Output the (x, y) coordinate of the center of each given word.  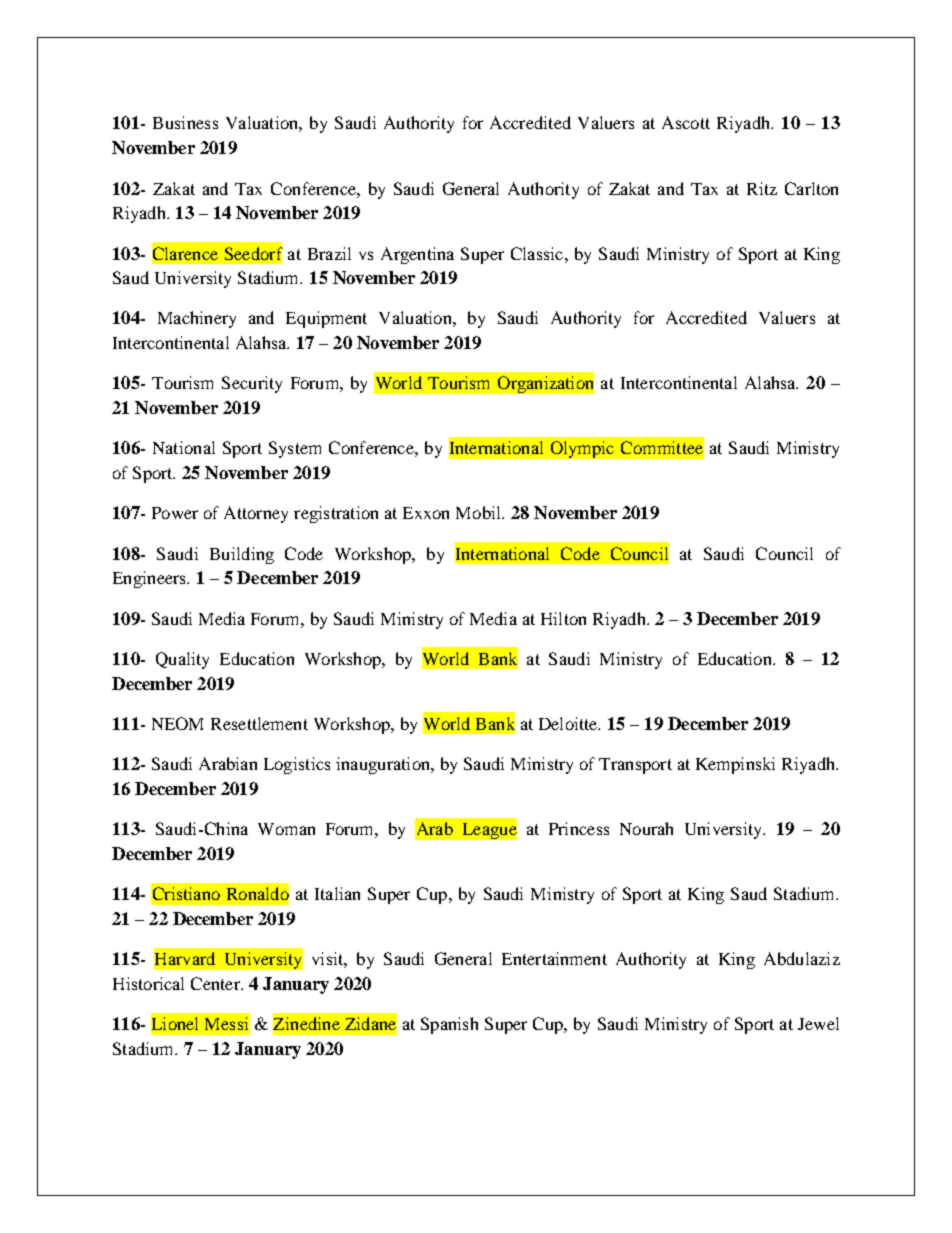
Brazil (329, 253)
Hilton (563, 618)
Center (216, 983)
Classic (537, 253)
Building (242, 555)
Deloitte (569, 723)
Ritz (762, 188)
